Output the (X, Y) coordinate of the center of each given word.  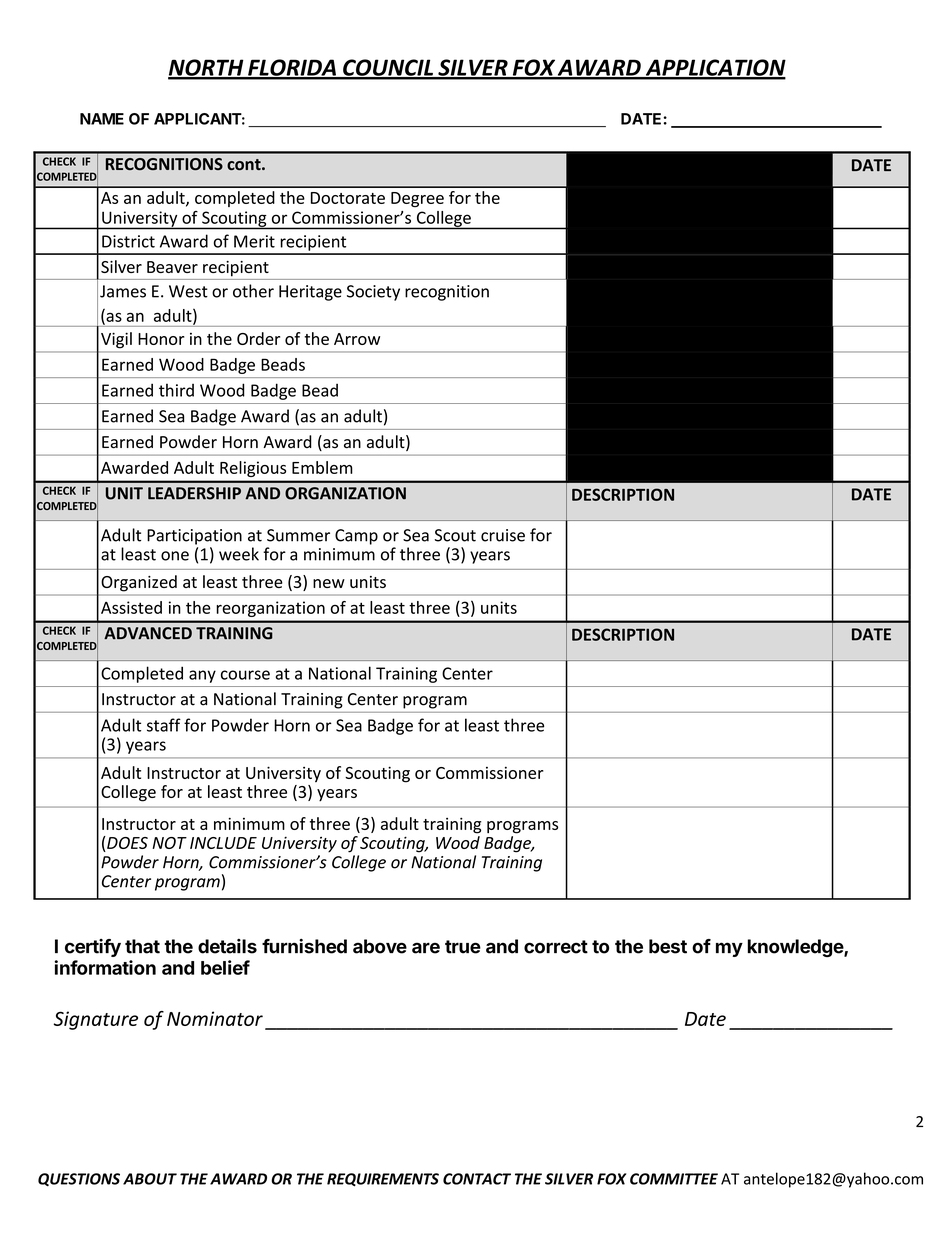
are (426, 948)
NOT (169, 843)
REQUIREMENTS (383, 1180)
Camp (356, 537)
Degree (417, 199)
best (668, 946)
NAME (102, 119)
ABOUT (150, 1179)
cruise (503, 535)
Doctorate (348, 198)
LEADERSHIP (194, 493)
